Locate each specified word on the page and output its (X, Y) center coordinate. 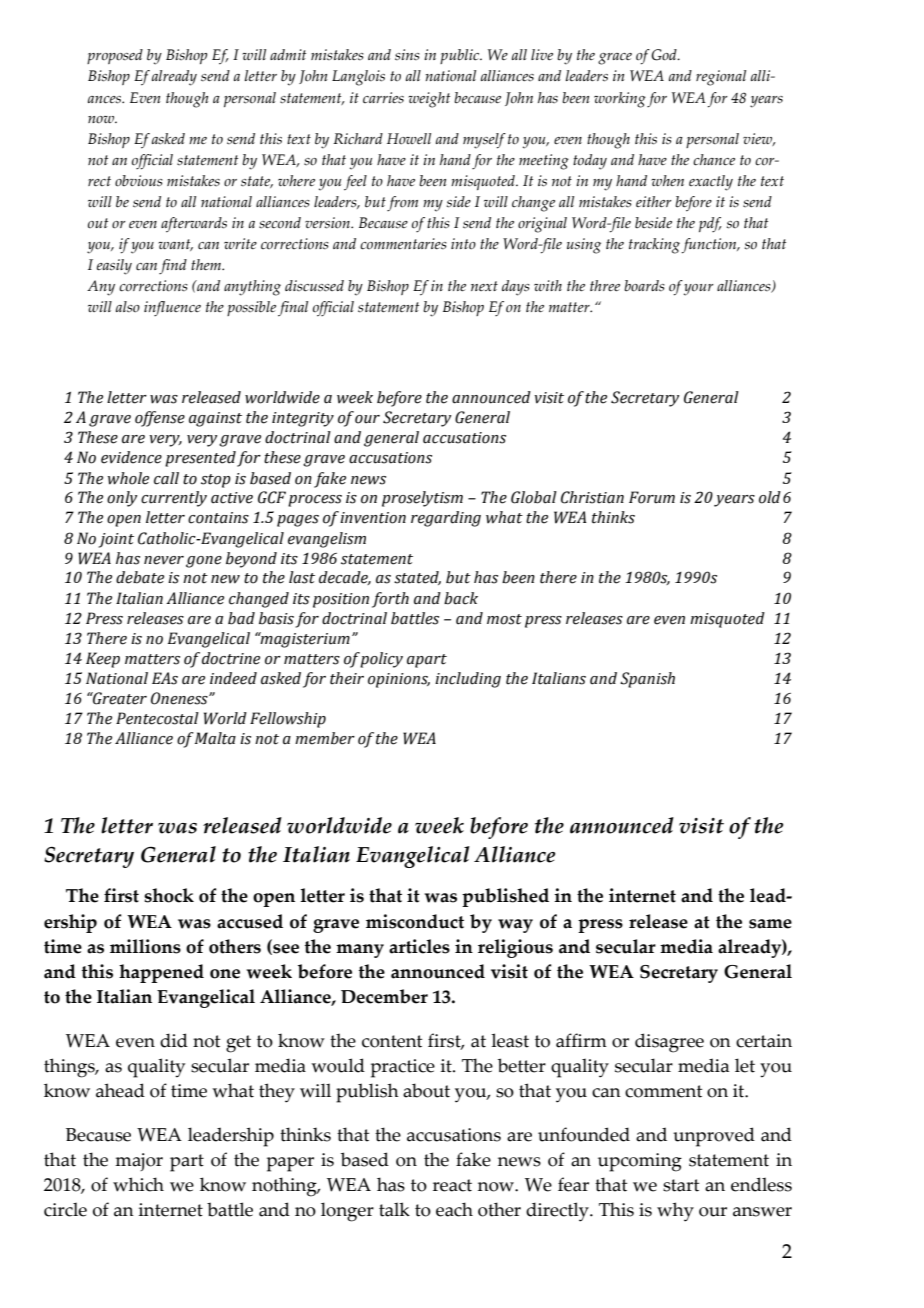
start (681, 1185)
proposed (115, 56)
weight (429, 100)
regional (721, 78)
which (138, 1184)
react (452, 1185)
